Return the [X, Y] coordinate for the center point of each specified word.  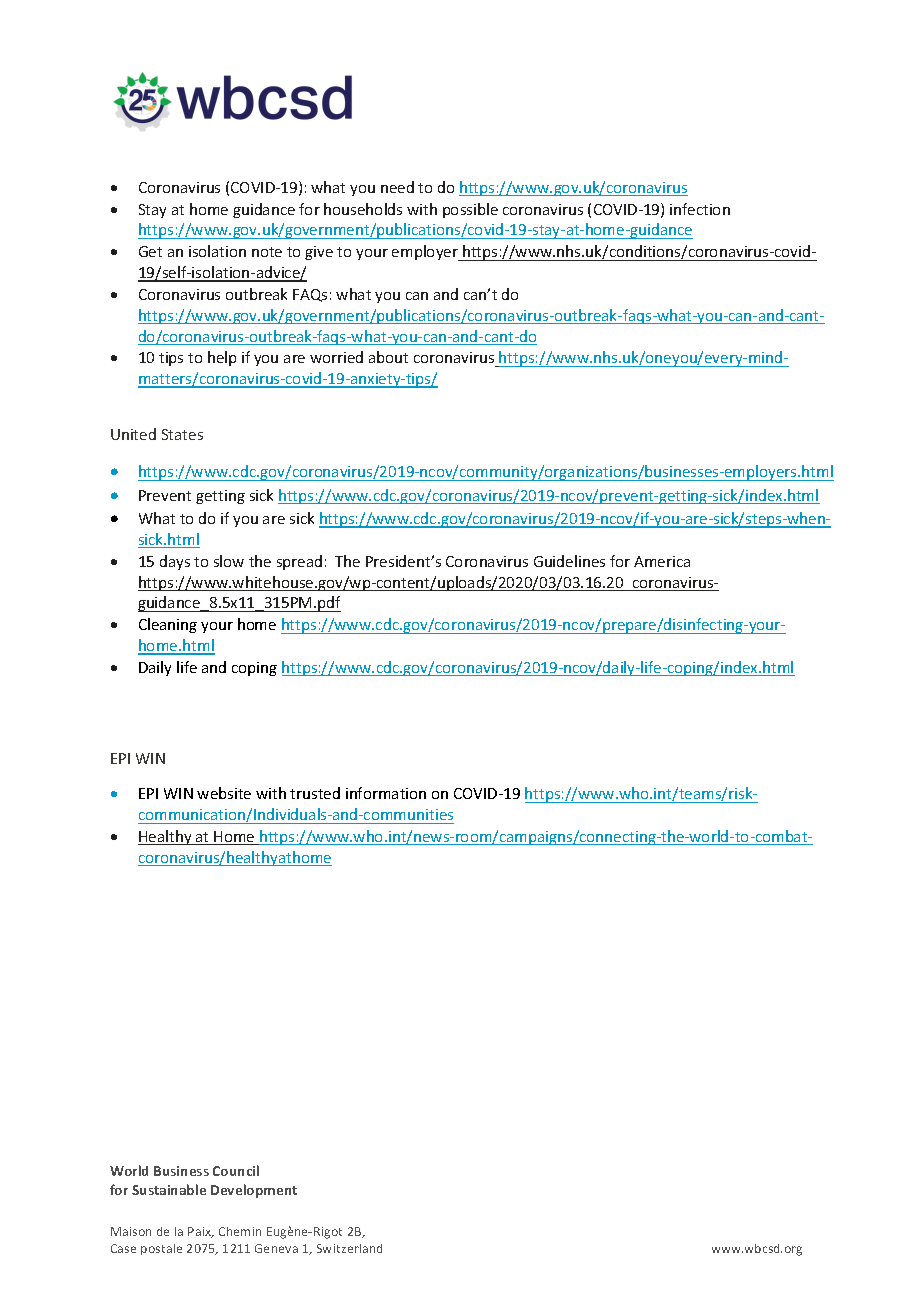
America [662, 561]
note [267, 252]
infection [700, 209]
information [386, 793]
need [397, 187]
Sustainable [169, 1189]
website [224, 793]
